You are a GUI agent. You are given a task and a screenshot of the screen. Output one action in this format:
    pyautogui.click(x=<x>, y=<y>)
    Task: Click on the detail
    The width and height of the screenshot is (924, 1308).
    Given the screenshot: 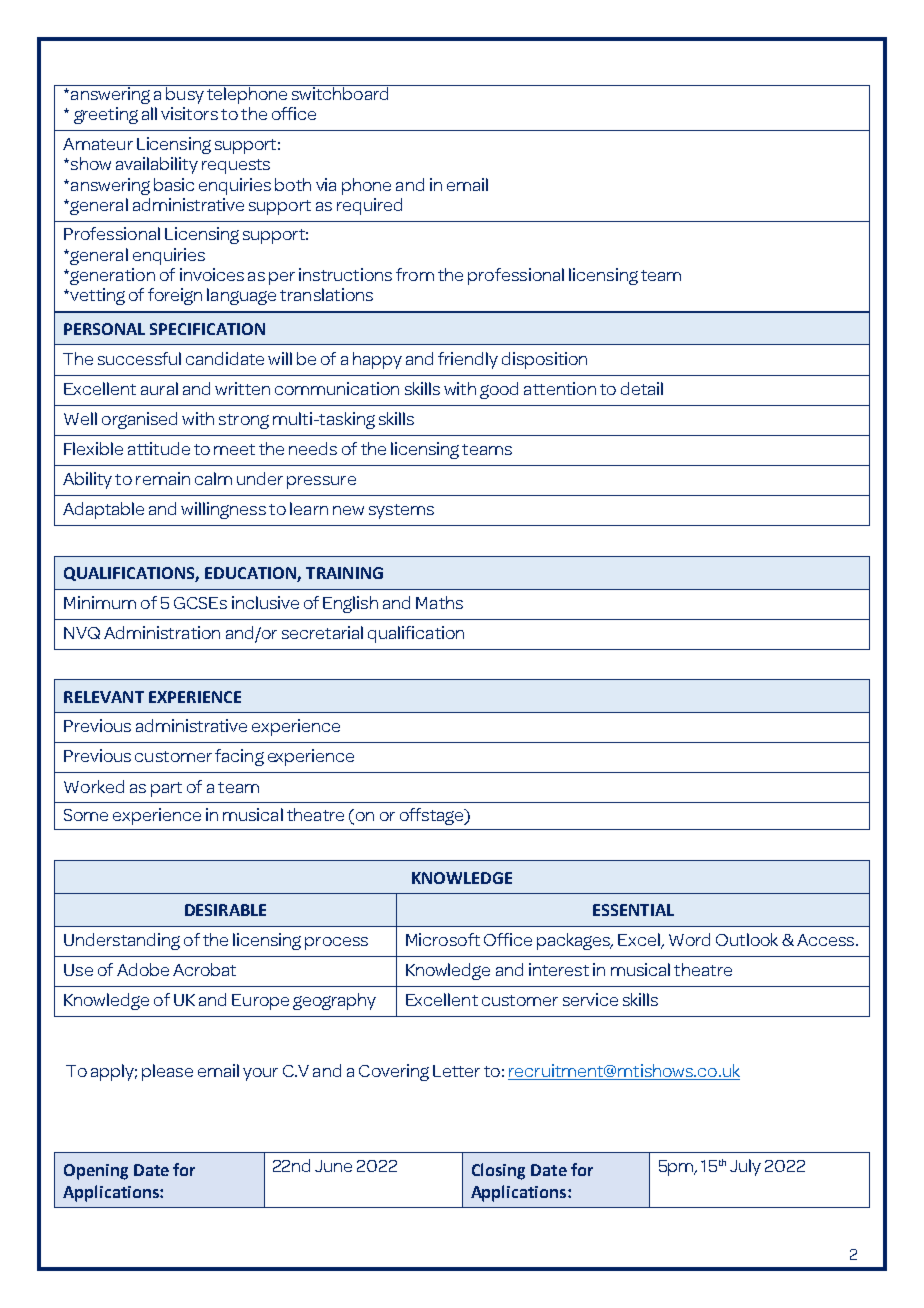 What is the action you would take?
    pyautogui.click(x=642, y=388)
